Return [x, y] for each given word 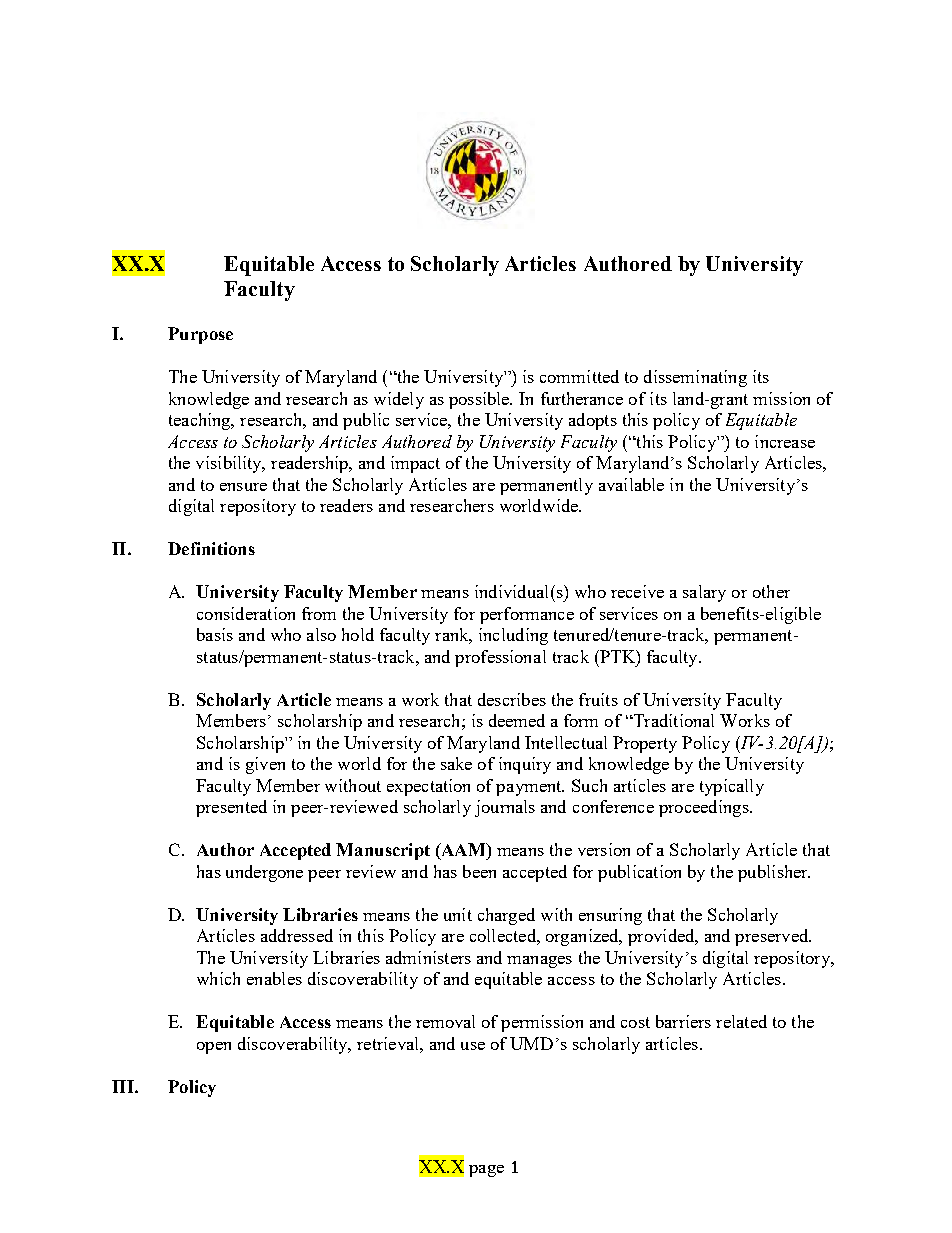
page [486, 1171]
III [124, 1086]
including [513, 636]
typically [732, 787]
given [265, 765]
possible [480, 400]
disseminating [695, 378]
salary [704, 593]
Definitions [211, 548]
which [218, 978]
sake [456, 763]
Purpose [200, 335]
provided [662, 937]
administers [428, 957]
